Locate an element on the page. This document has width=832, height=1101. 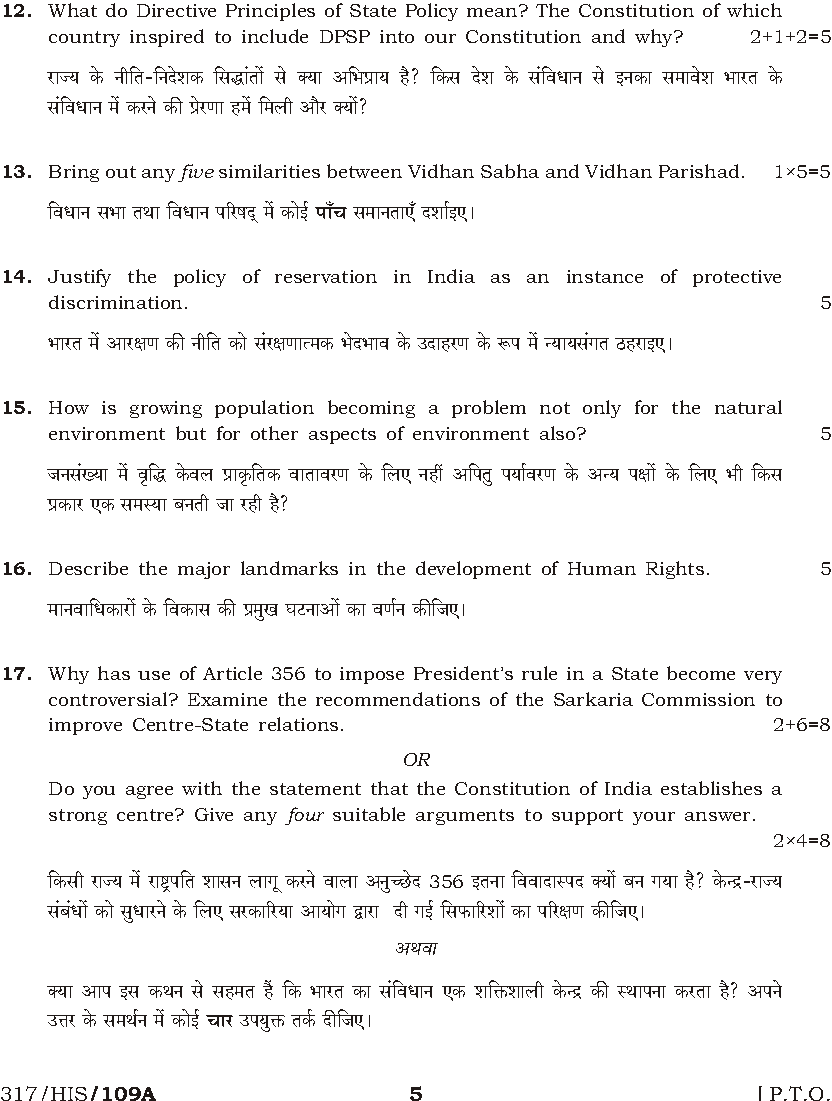
which is located at coordinates (754, 10).
